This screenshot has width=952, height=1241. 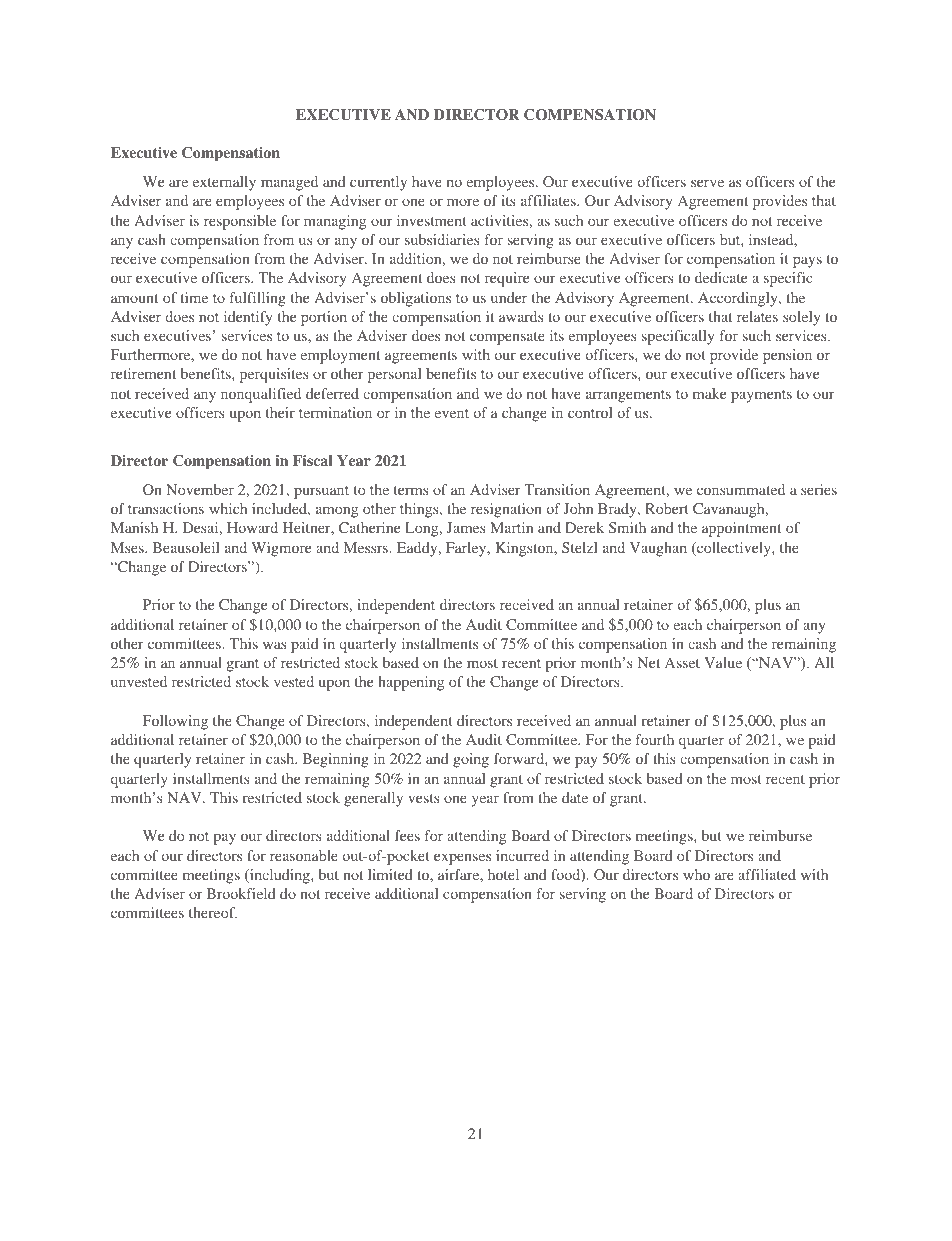 I want to click on identify, so click(x=248, y=318).
